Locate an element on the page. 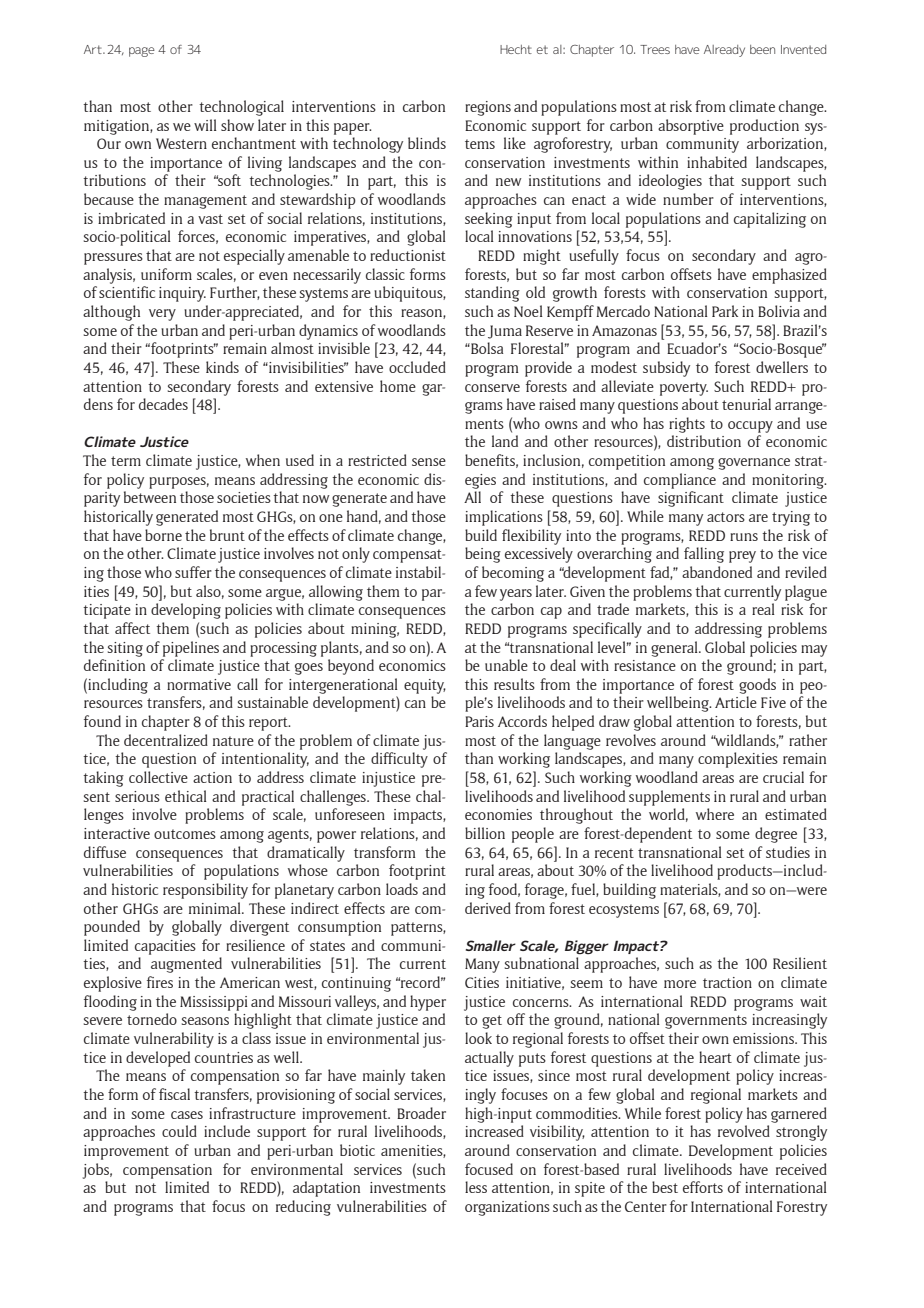 This document has height=1308, width=924. Already is located at coordinates (724, 51).
